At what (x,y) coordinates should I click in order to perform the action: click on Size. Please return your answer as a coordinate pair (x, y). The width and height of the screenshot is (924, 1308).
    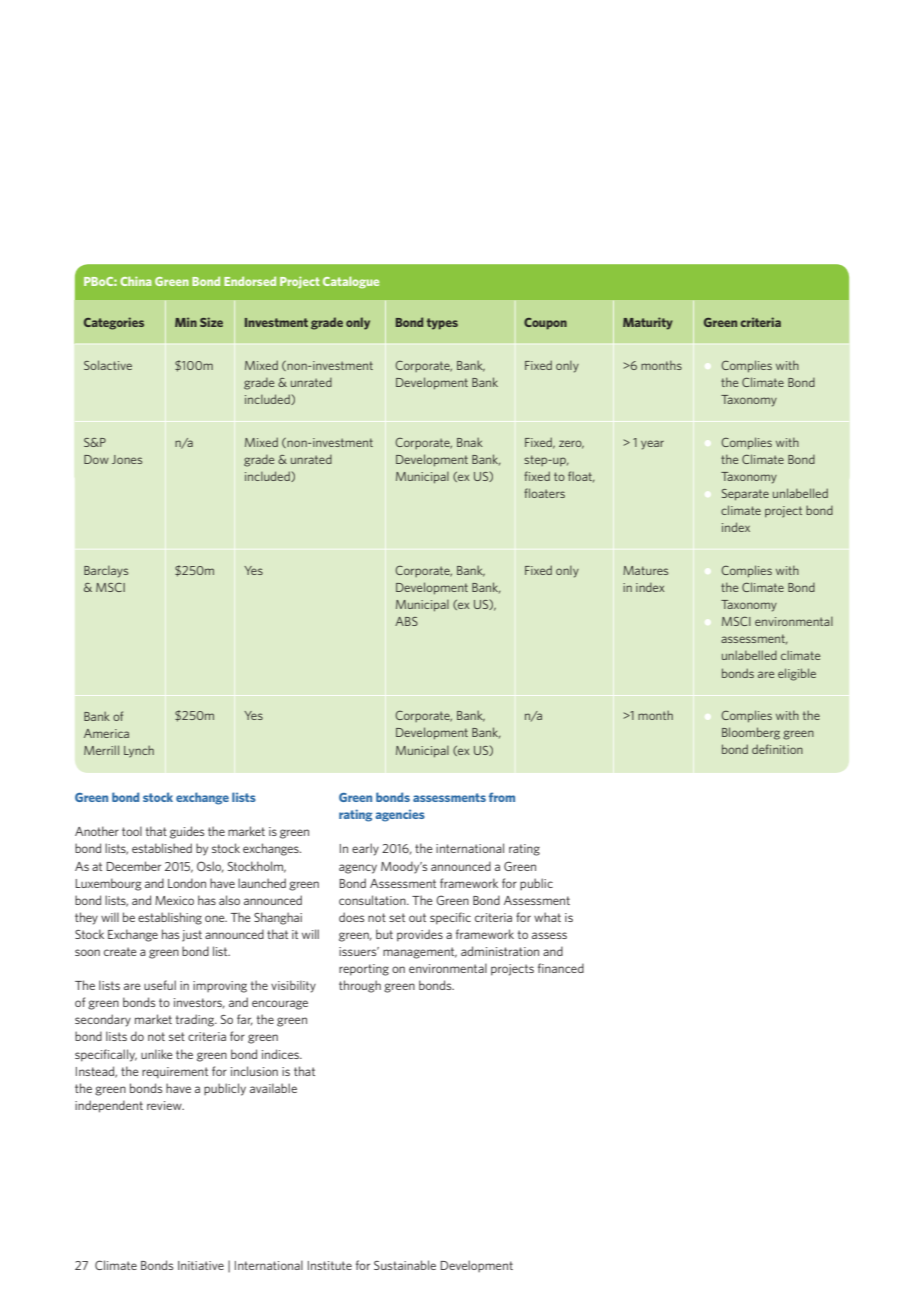
    Looking at the image, I should click on (211, 322).
